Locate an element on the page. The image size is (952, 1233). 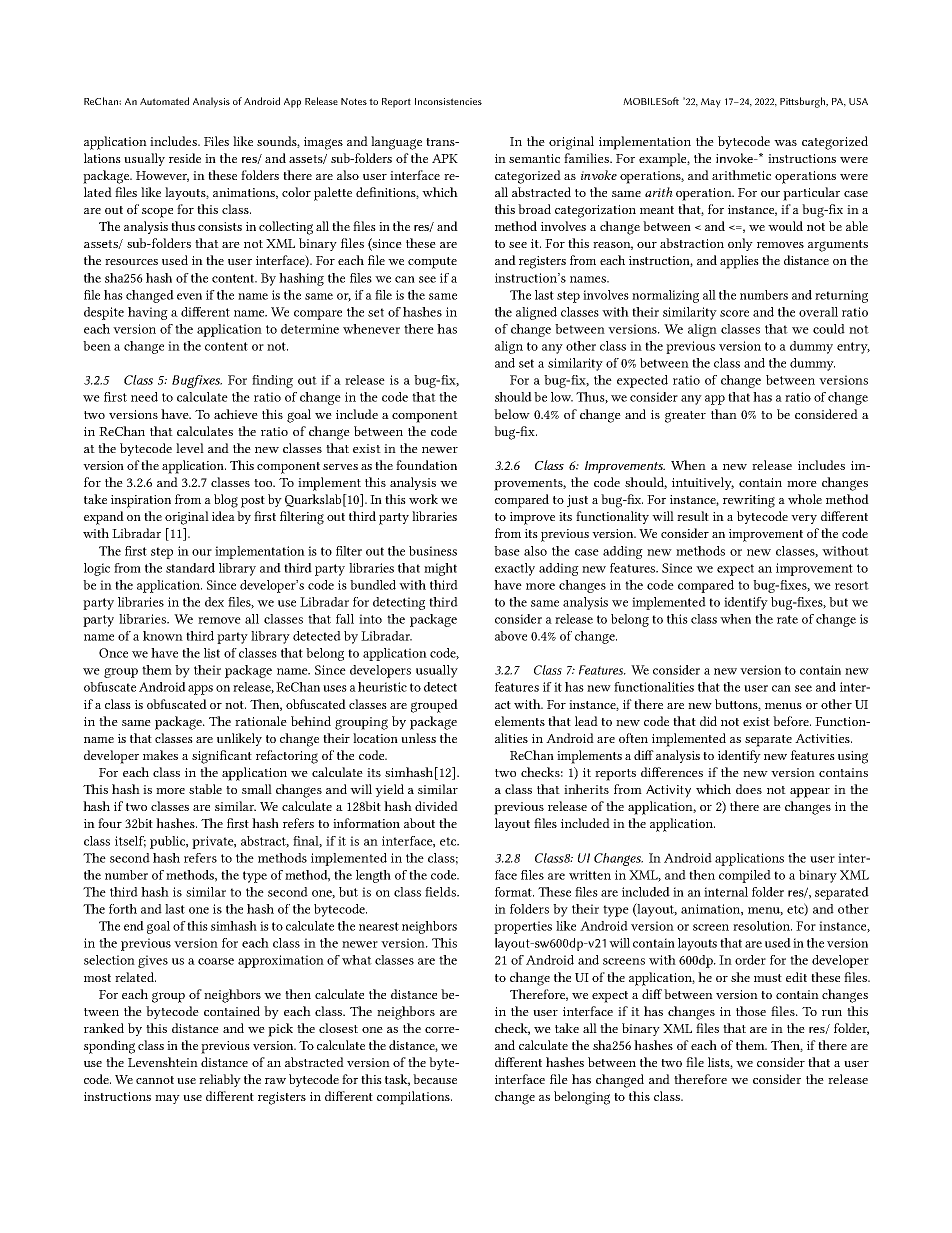
Inconsistencies is located at coordinates (448, 101).
